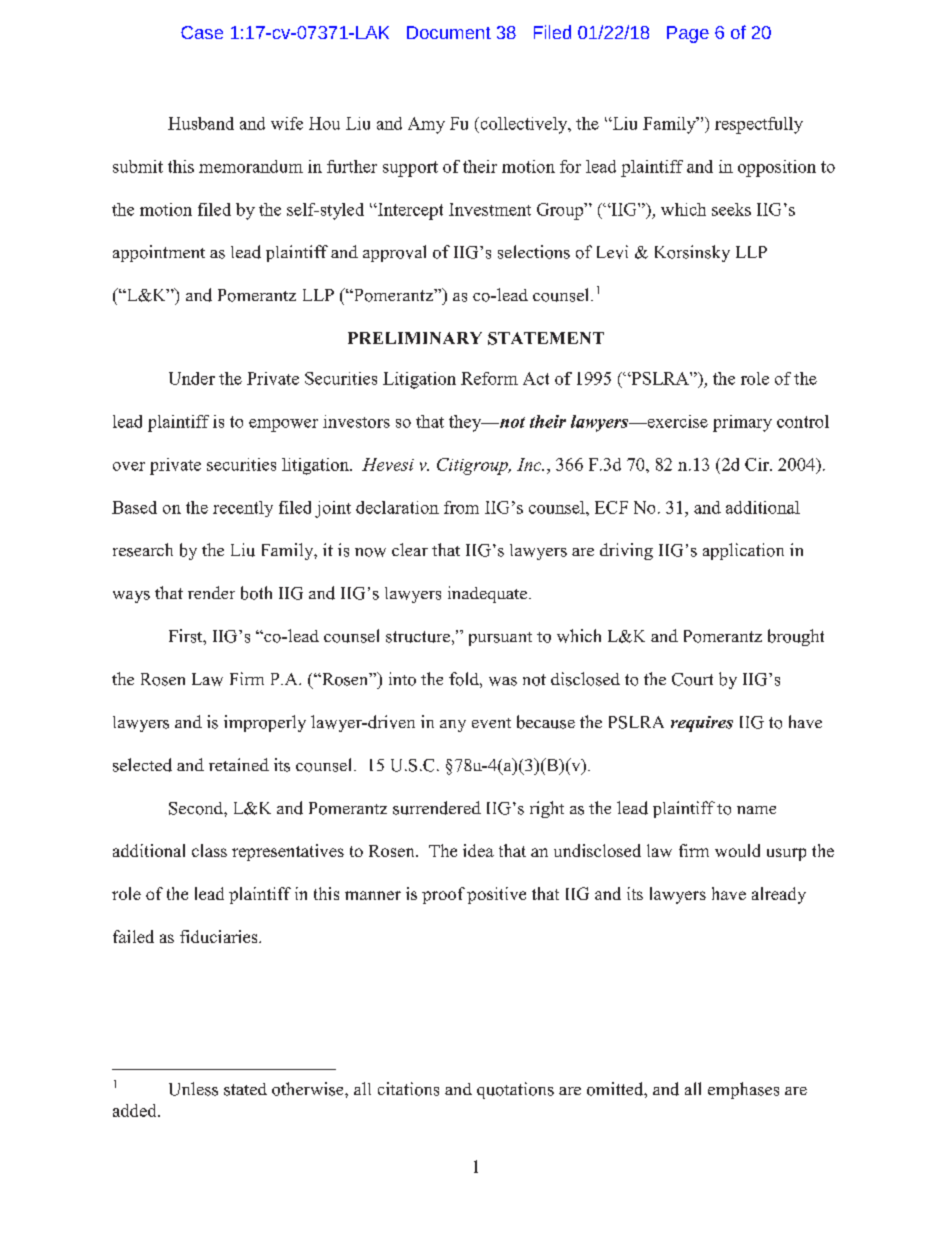 This screenshot has width=952, height=1233. I want to click on requires, so click(702, 724).
